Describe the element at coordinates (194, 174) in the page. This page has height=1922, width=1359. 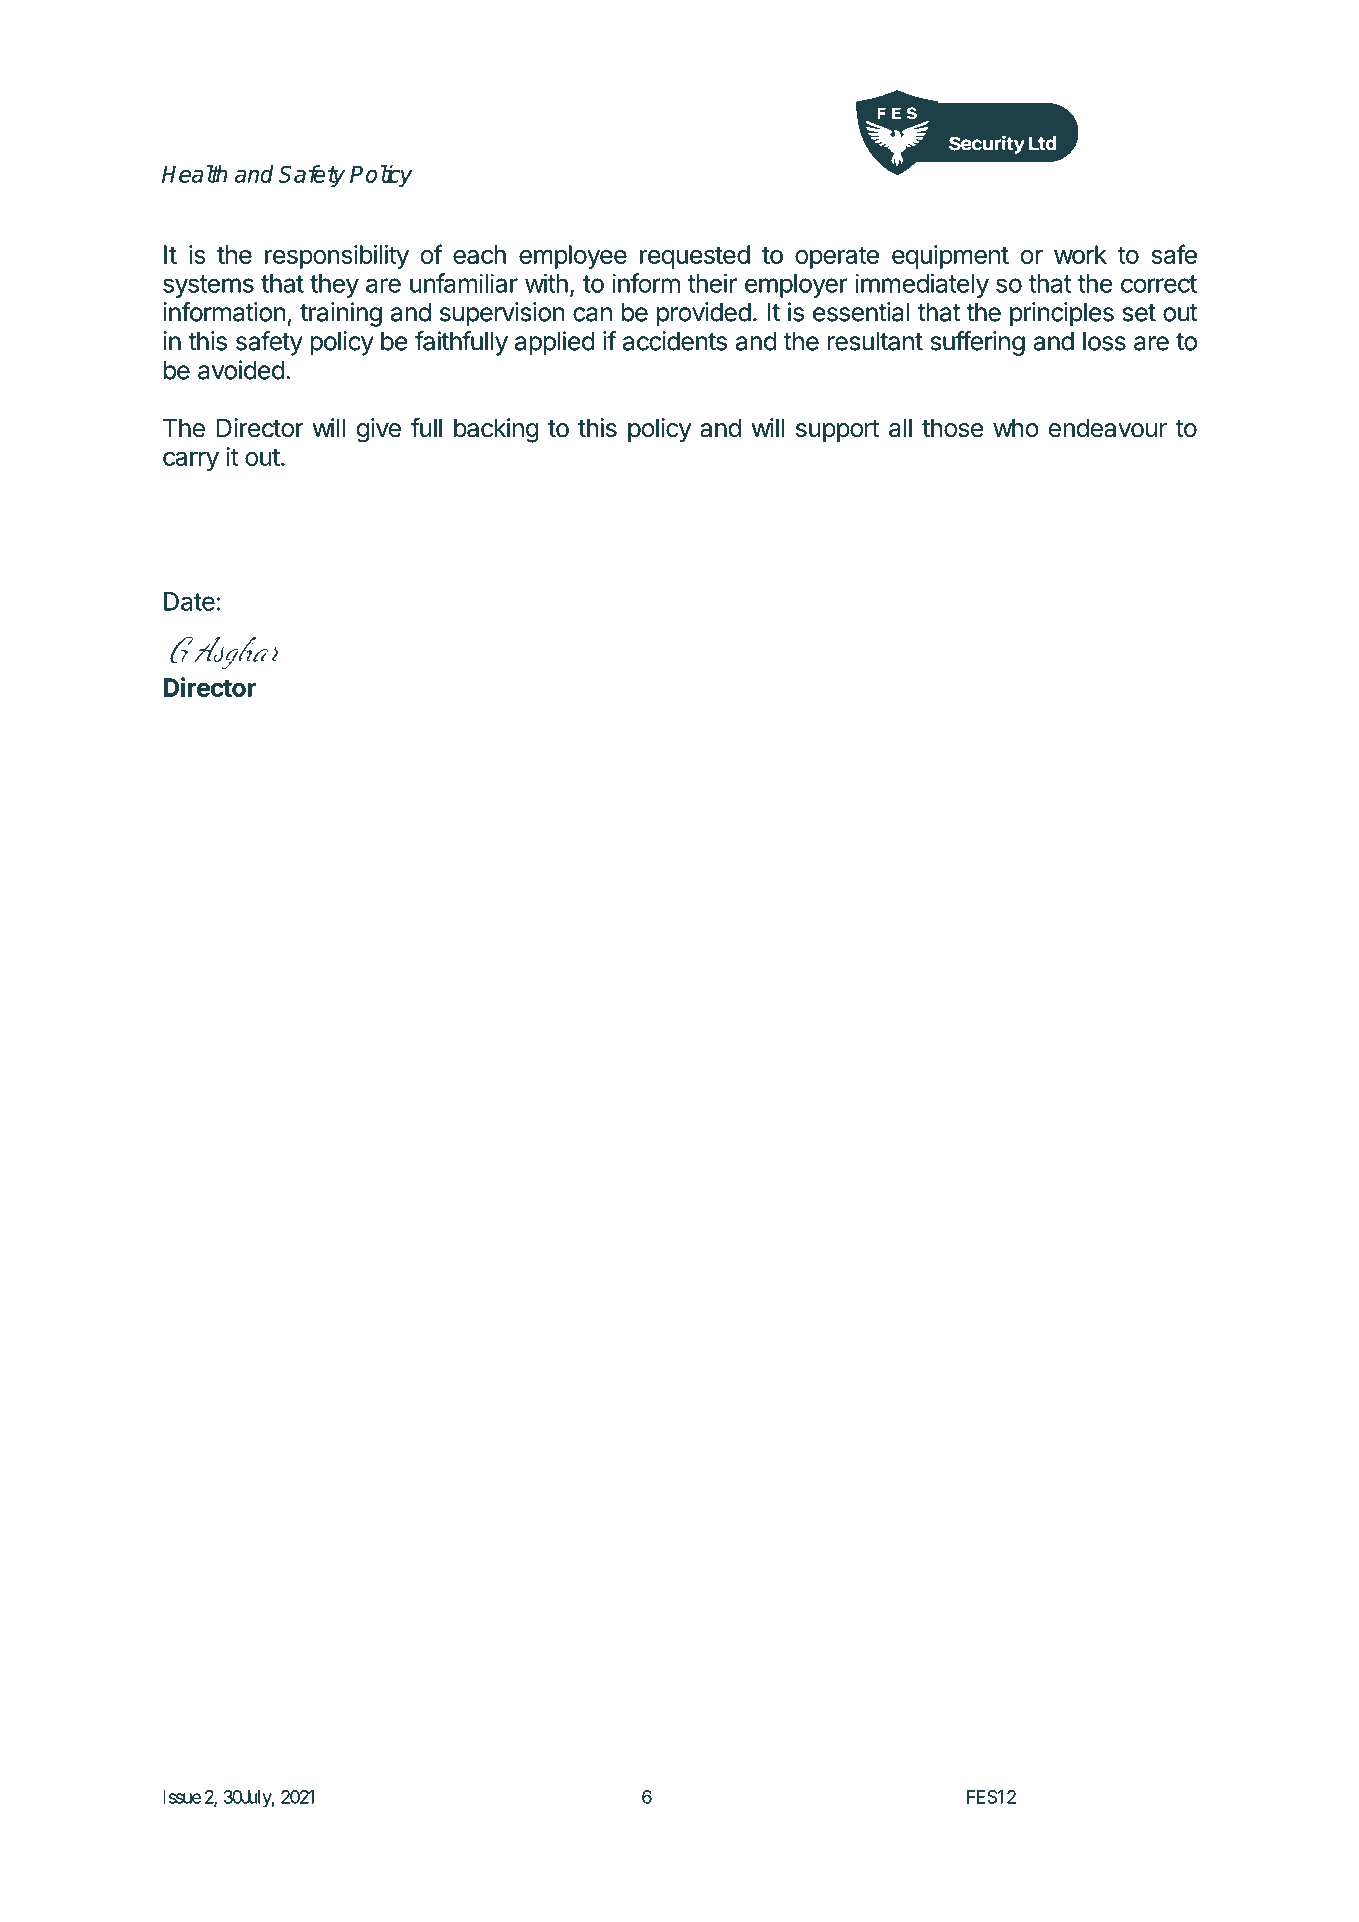
I see `Health` at that location.
